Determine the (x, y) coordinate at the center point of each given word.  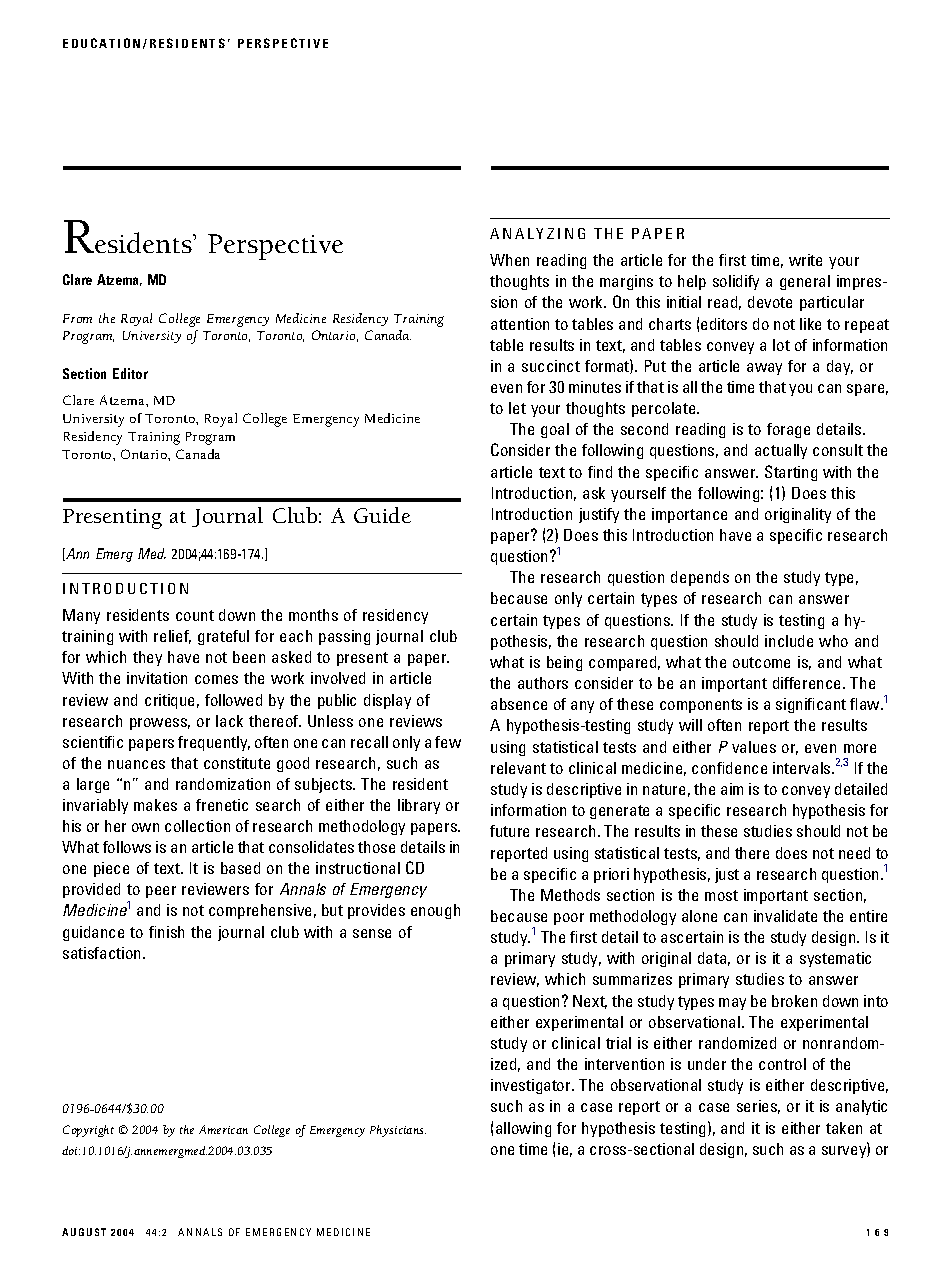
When (509, 260)
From (77, 318)
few (448, 742)
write (805, 260)
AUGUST (84, 1232)
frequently (214, 743)
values (754, 747)
